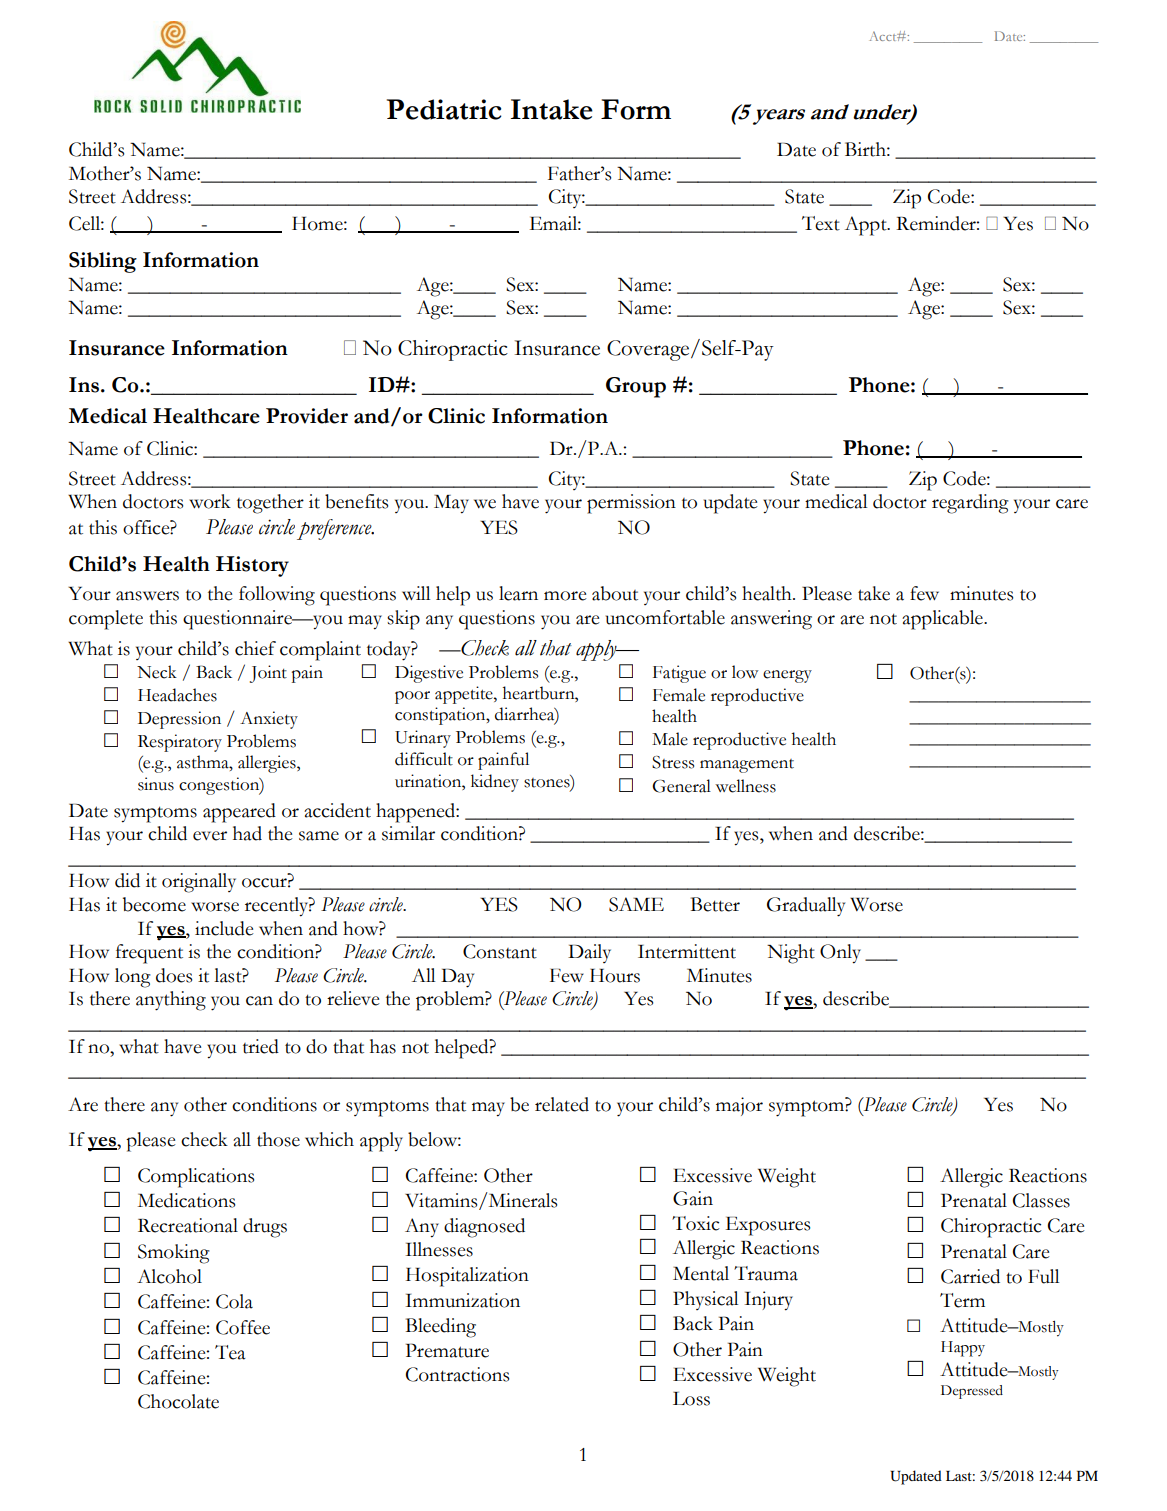  I want to click on Pediatric, so click(444, 109).
